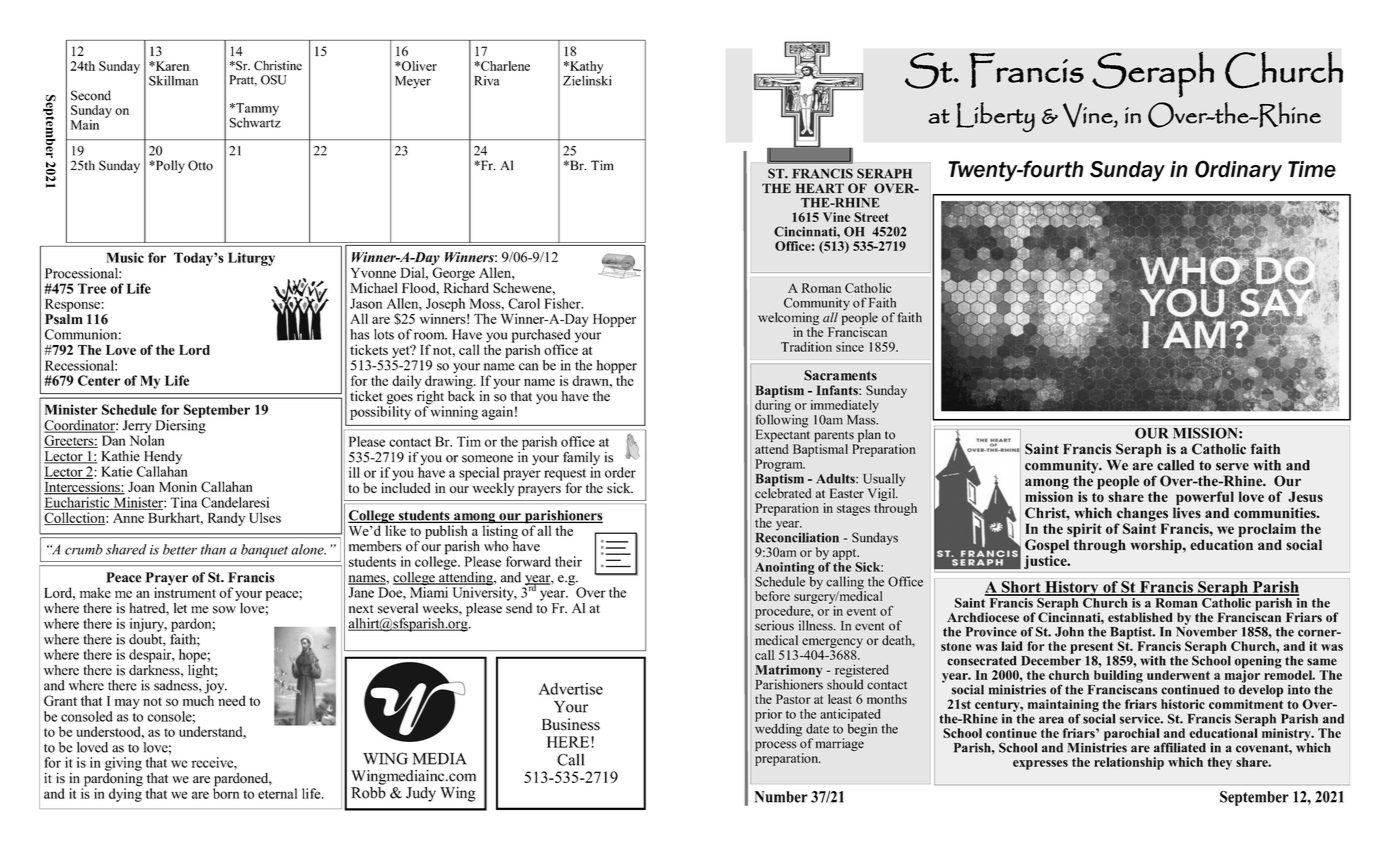 Image resolution: width=1400 pixels, height=850 pixels. Describe the element at coordinates (587, 79) in the page. I see `Zielinski` at that location.
